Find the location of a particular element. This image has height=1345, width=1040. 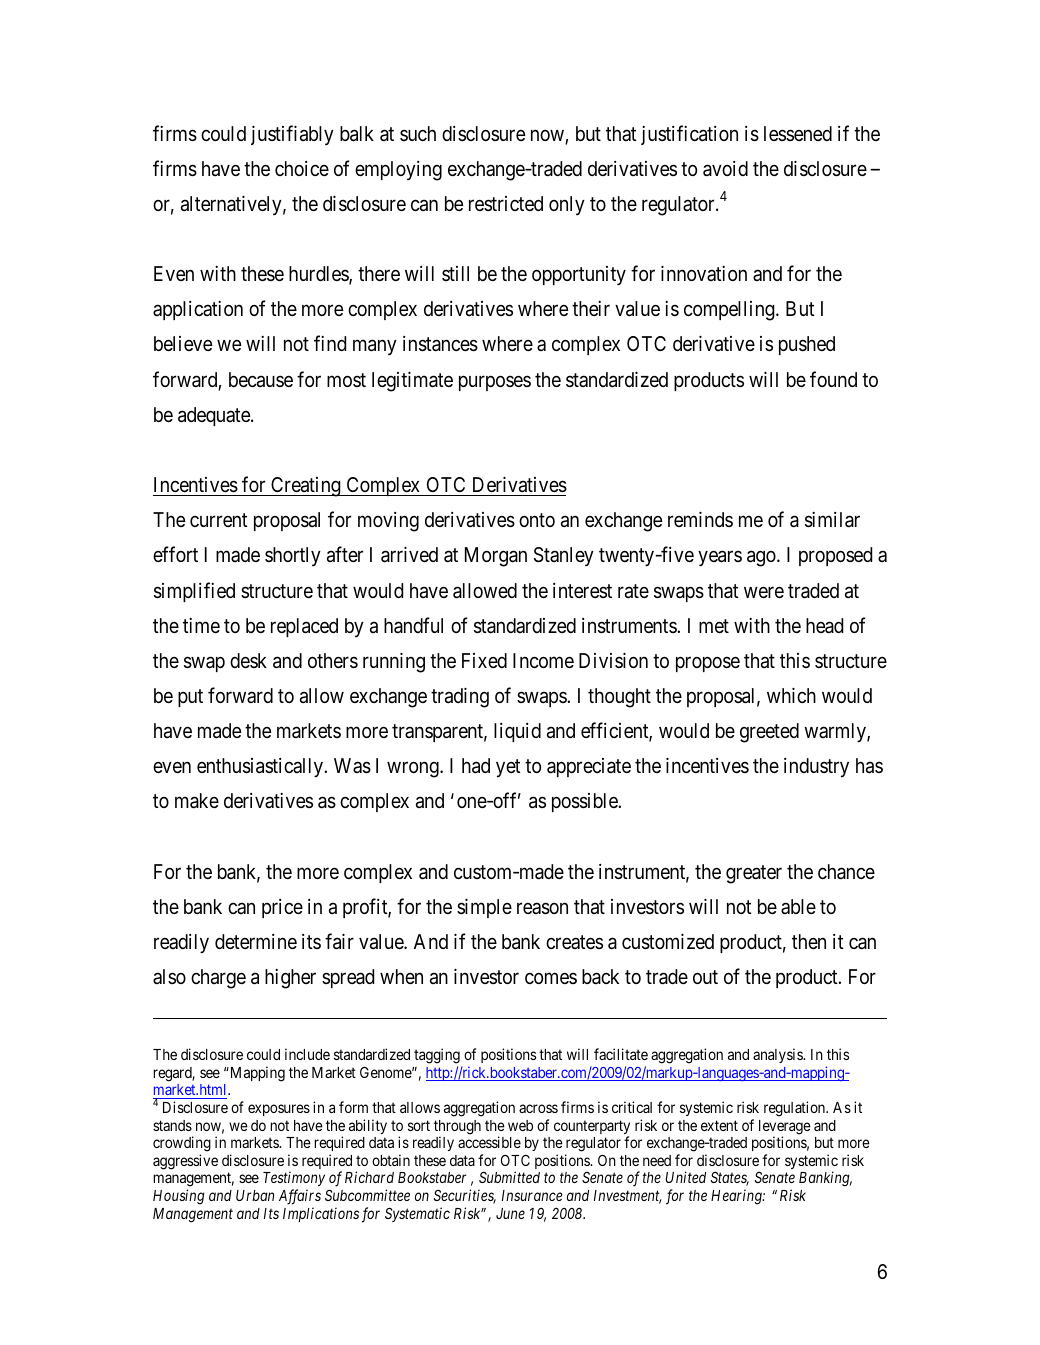

which is located at coordinates (791, 695).
